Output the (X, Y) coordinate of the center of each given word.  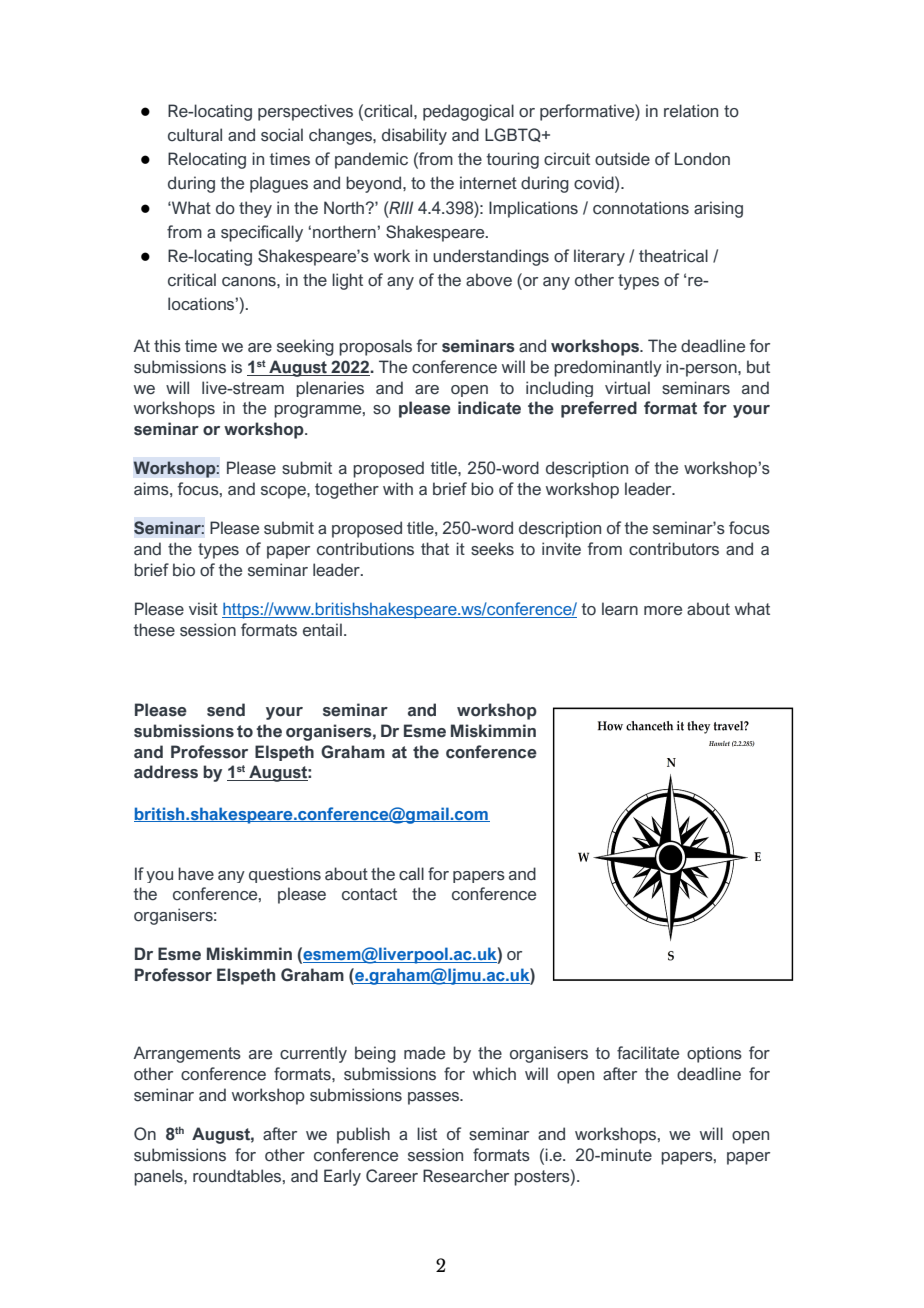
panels (159, 1177)
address (166, 772)
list (427, 1134)
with (398, 488)
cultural (195, 135)
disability (414, 136)
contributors (674, 549)
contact (369, 894)
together (347, 490)
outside (622, 159)
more (663, 611)
